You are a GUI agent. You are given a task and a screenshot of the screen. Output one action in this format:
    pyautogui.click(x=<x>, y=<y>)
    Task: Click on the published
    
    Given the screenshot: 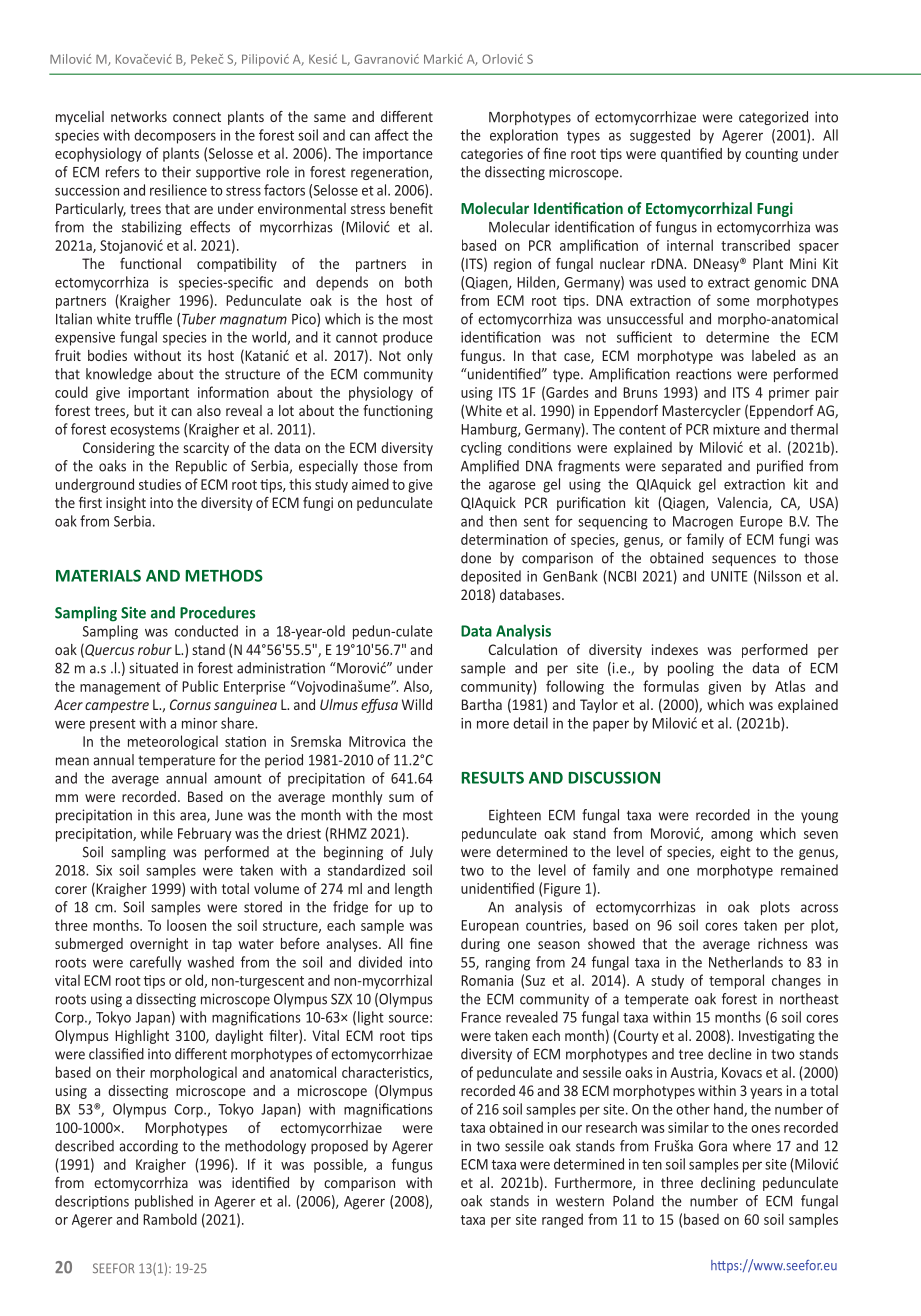 What is the action you would take?
    pyautogui.click(x=164, y=1202)
